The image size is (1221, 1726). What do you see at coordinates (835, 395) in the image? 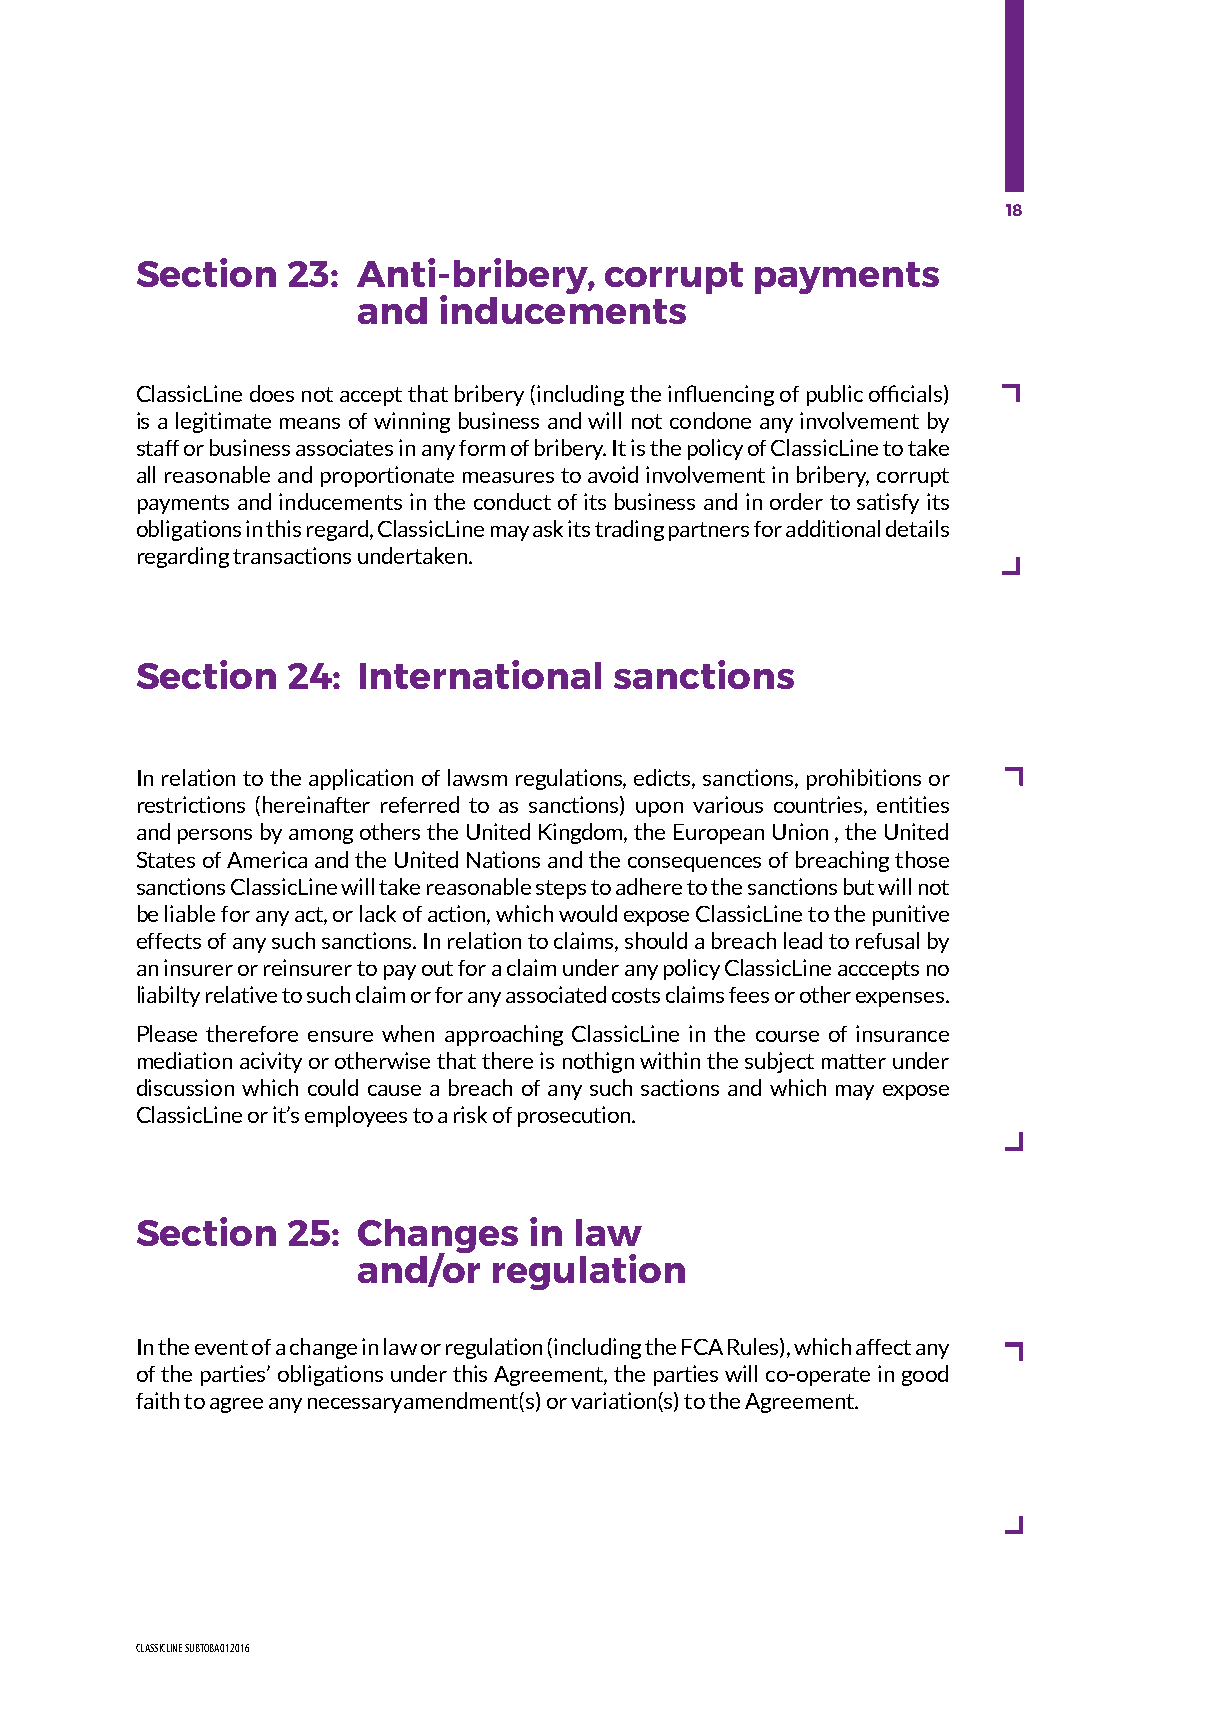
I see `public` at bounding box center [835, 395].
